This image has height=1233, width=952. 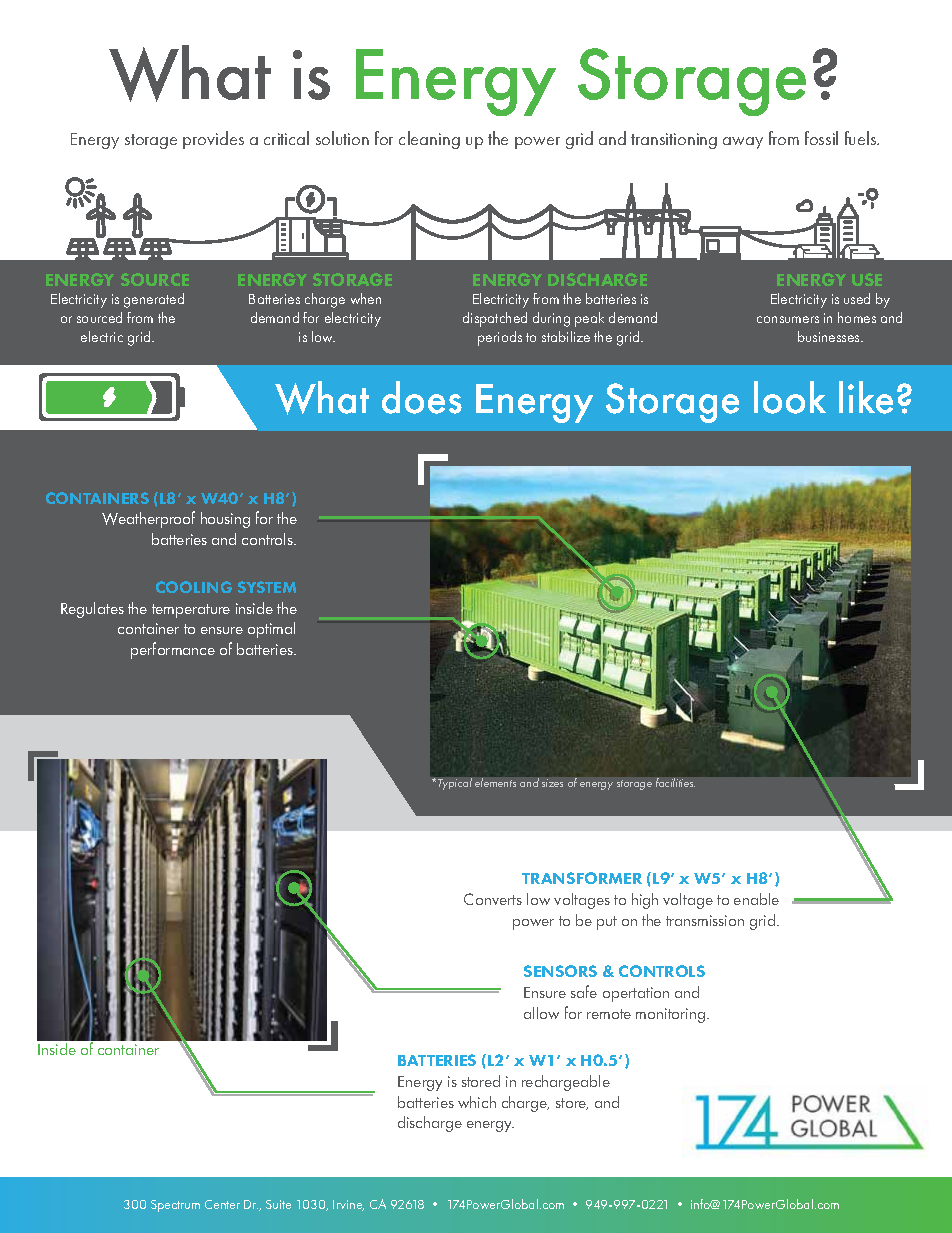 I want to click on elements, so click(x=495, y=782).
